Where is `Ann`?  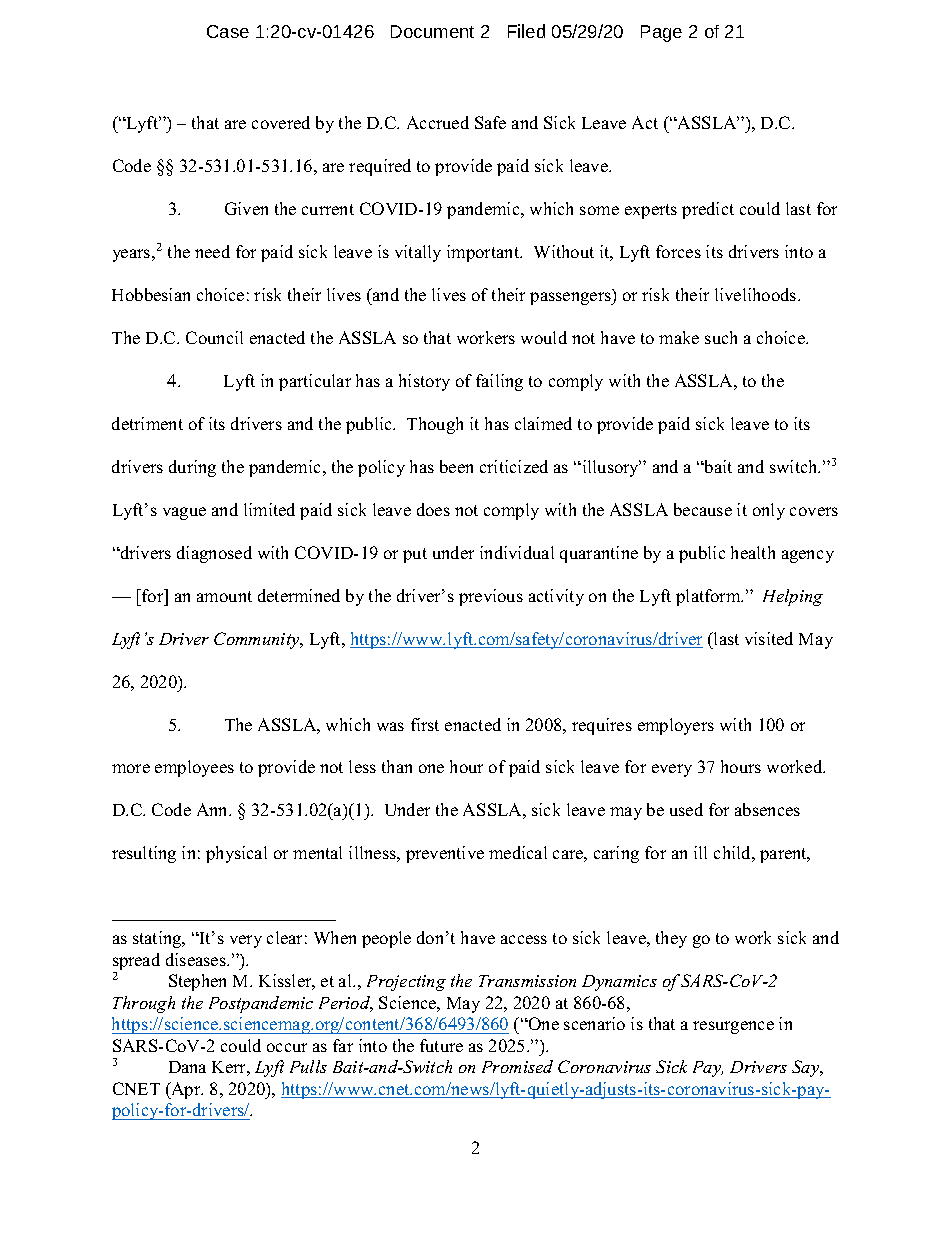
Ann is located at coordinates (214, 809).
